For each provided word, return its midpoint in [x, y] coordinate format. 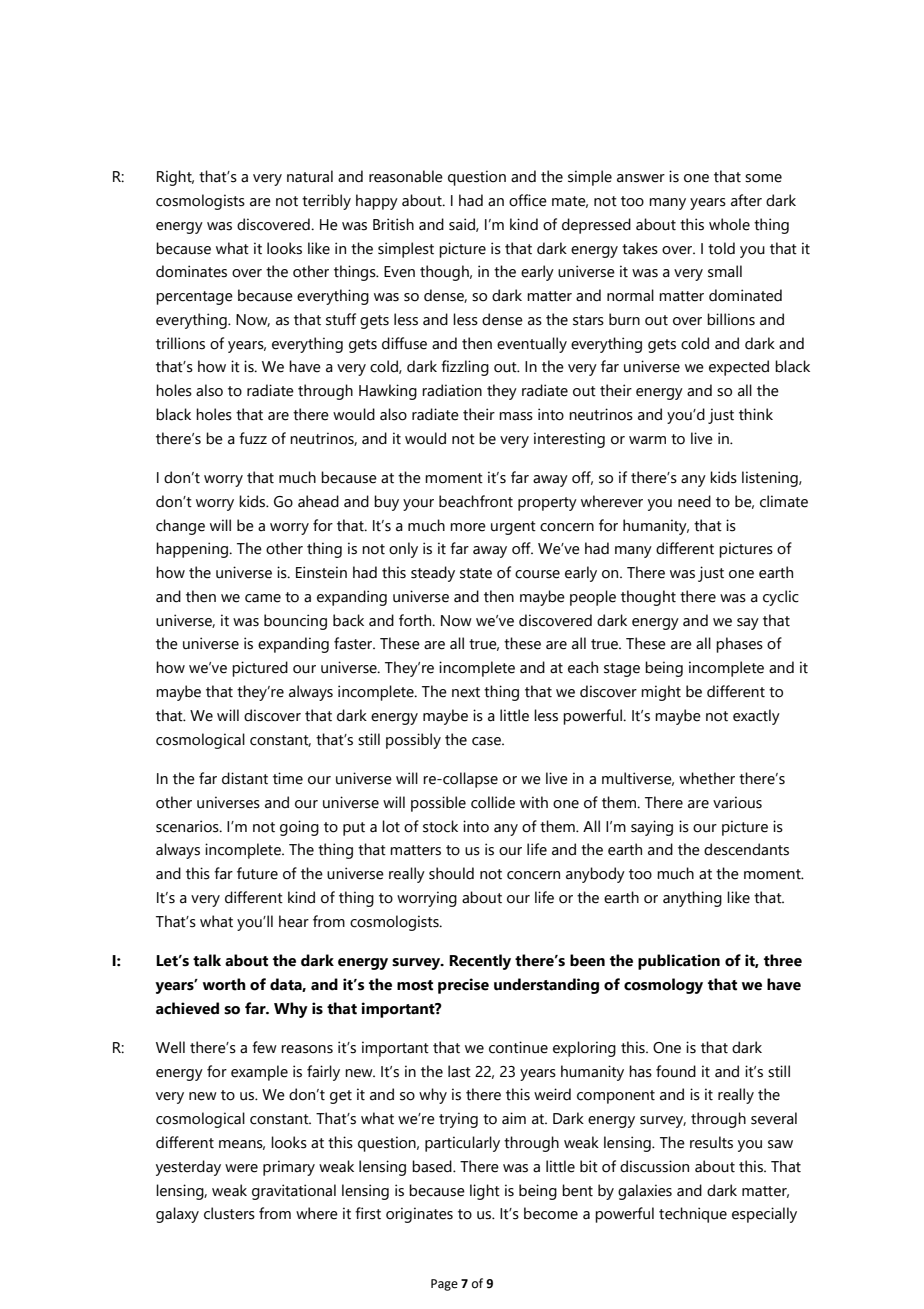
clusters [229, 1213]
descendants [746, 849]
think [756, 414]
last [459, 1071]
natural [310, 176]
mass [516, 416]
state [476, 573]
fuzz [253, 438]
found [676, 1071]
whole [729, 224]
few [264, 1047]
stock [440, 826]
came [263, 598]
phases [739, 645]
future [257, 873]
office [528, 200]
